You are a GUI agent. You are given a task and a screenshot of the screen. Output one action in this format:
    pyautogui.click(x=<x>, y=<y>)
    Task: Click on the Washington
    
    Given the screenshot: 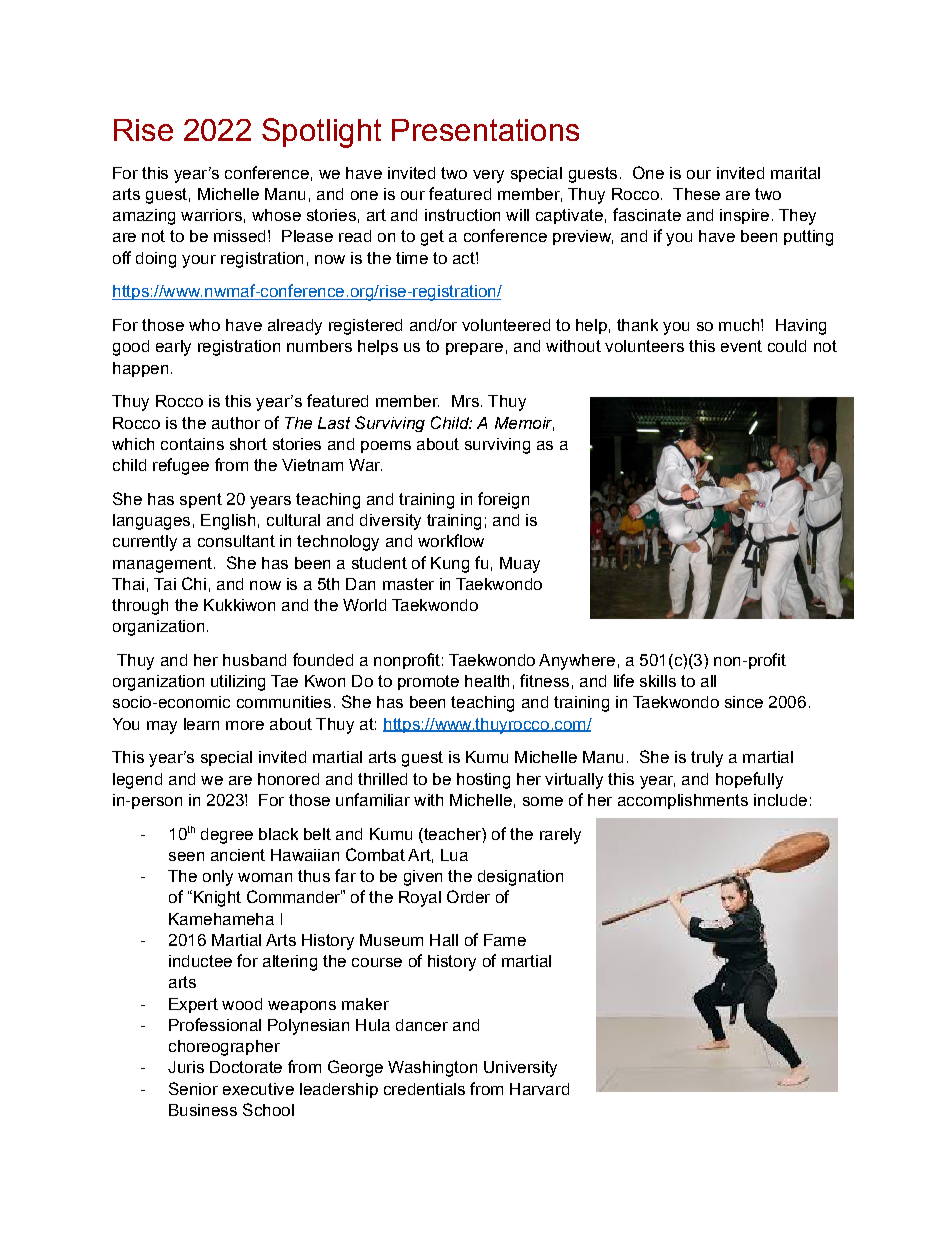 What is the action you would take?
    pyautogui.click(x=432, y=1069)
